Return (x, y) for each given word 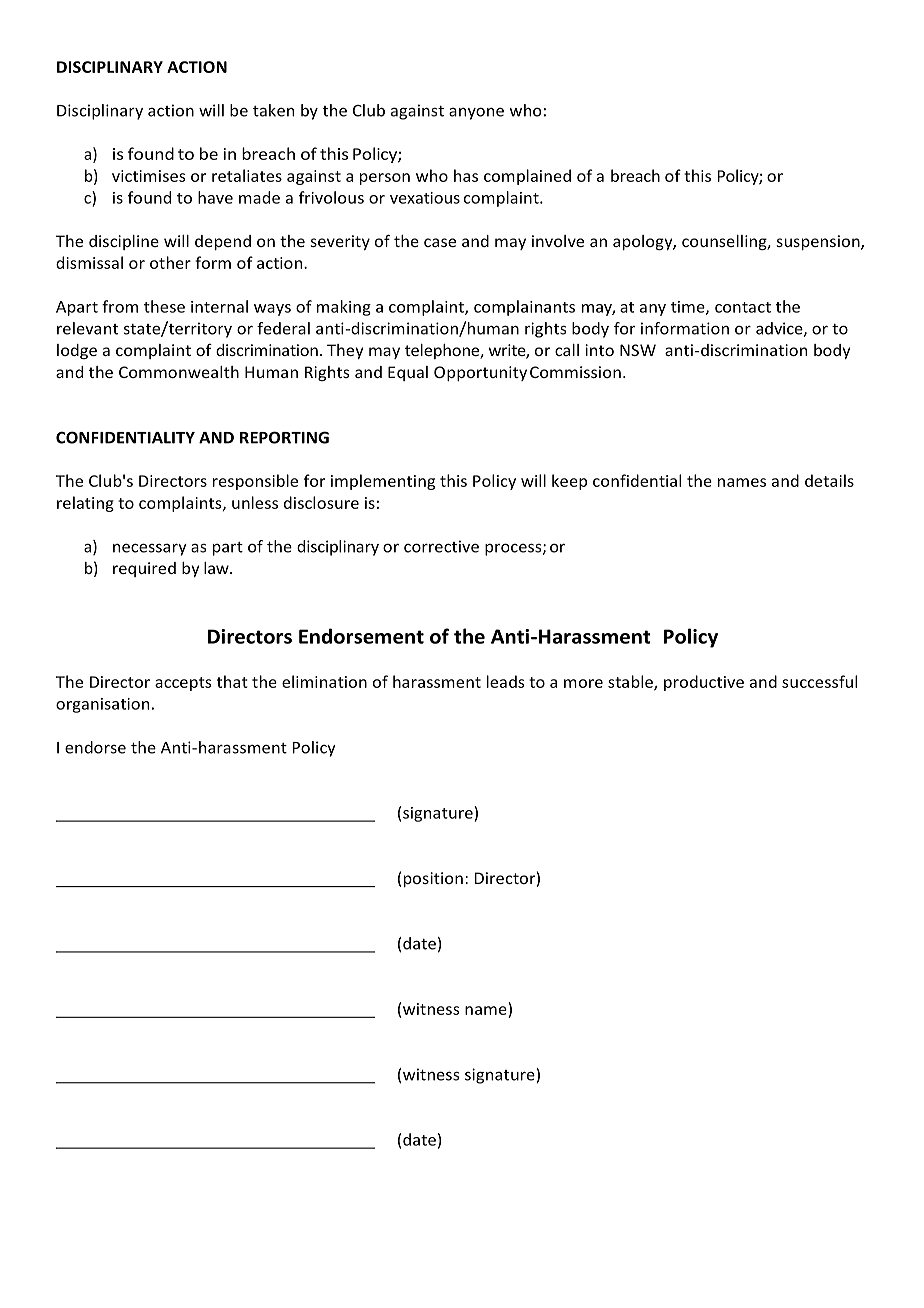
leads (506, 681)
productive (704, 683)
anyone (476, 113)
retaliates (247, 175)
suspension (819, 242)
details (829, 480)
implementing (383, 482)
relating (85, 504)
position (433, 879)
